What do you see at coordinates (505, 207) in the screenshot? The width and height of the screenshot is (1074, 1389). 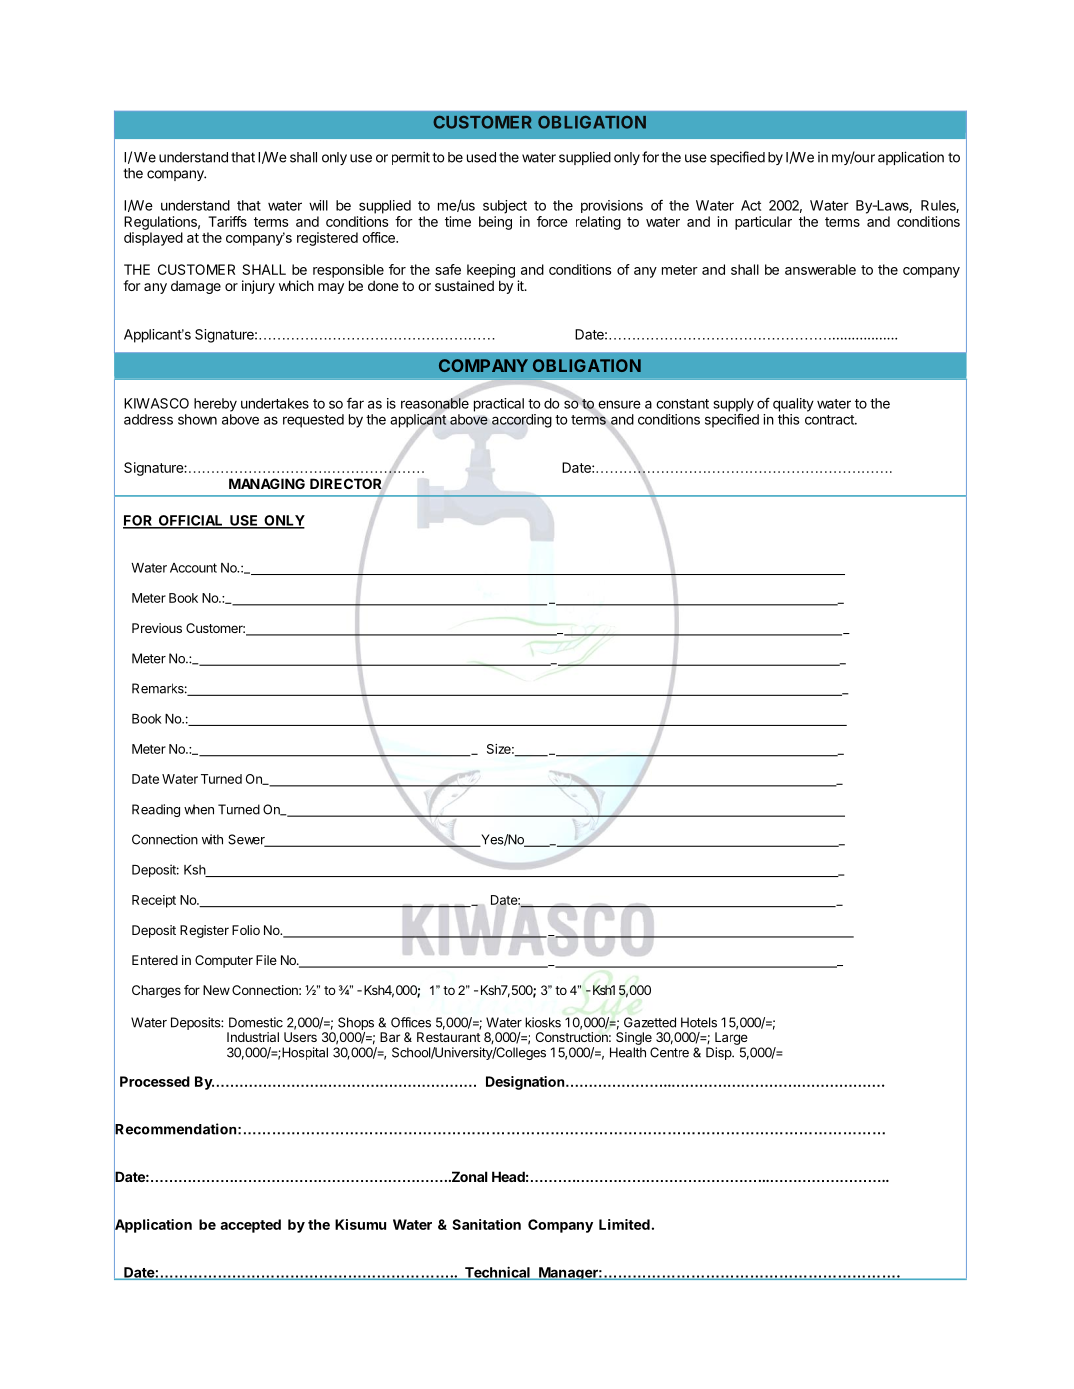 I see `subject` at bounding box center [505, 207].
